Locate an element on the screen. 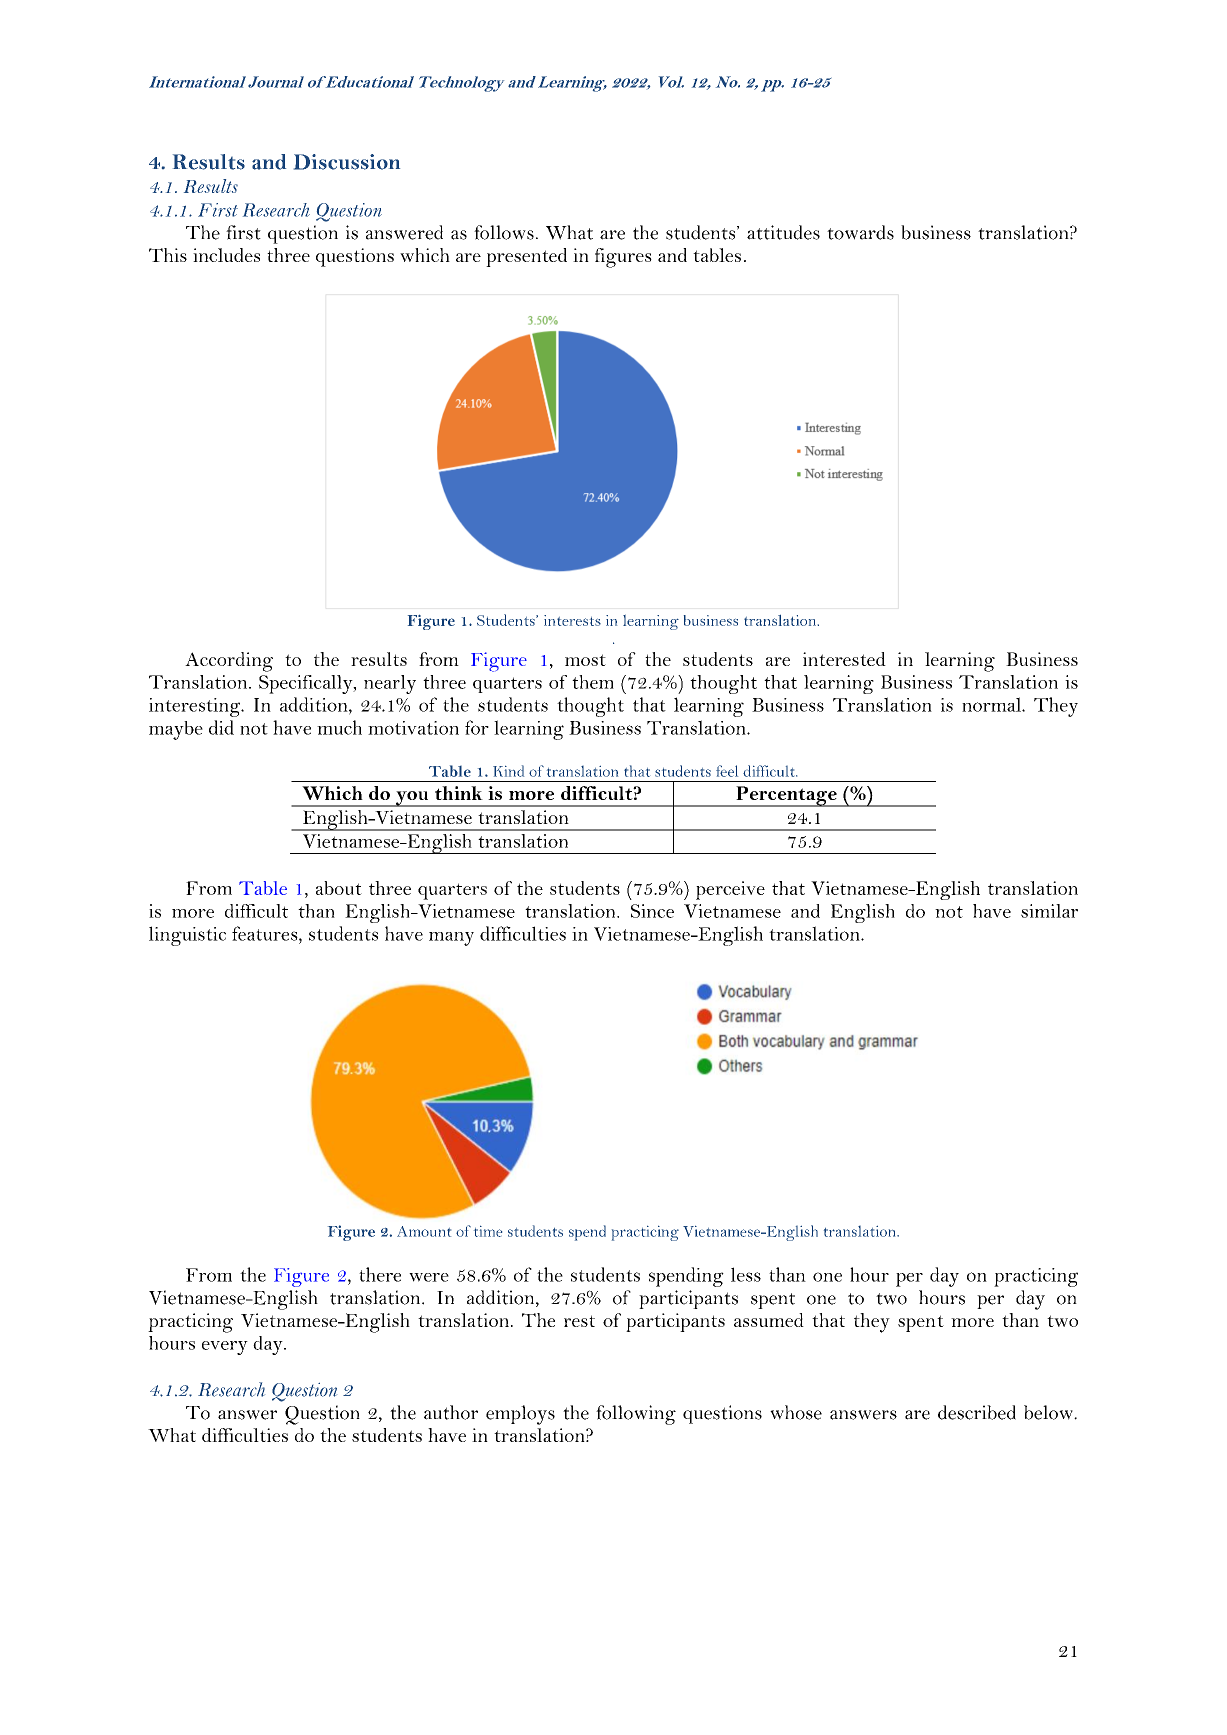 This screenshot has height=1735, width=1227. normal is located at coordinates (992, 704).
